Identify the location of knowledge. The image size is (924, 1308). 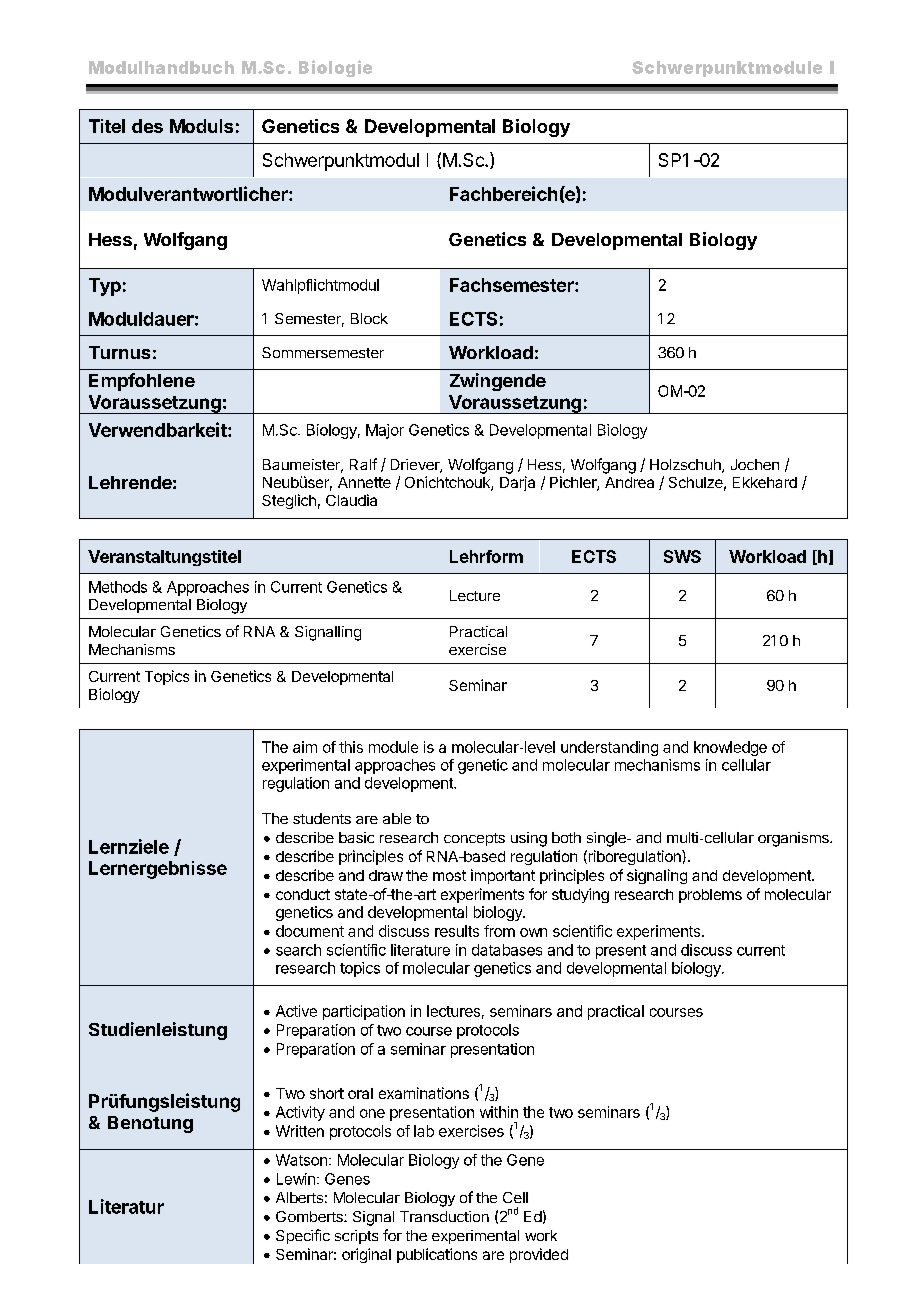
(730, 748).
